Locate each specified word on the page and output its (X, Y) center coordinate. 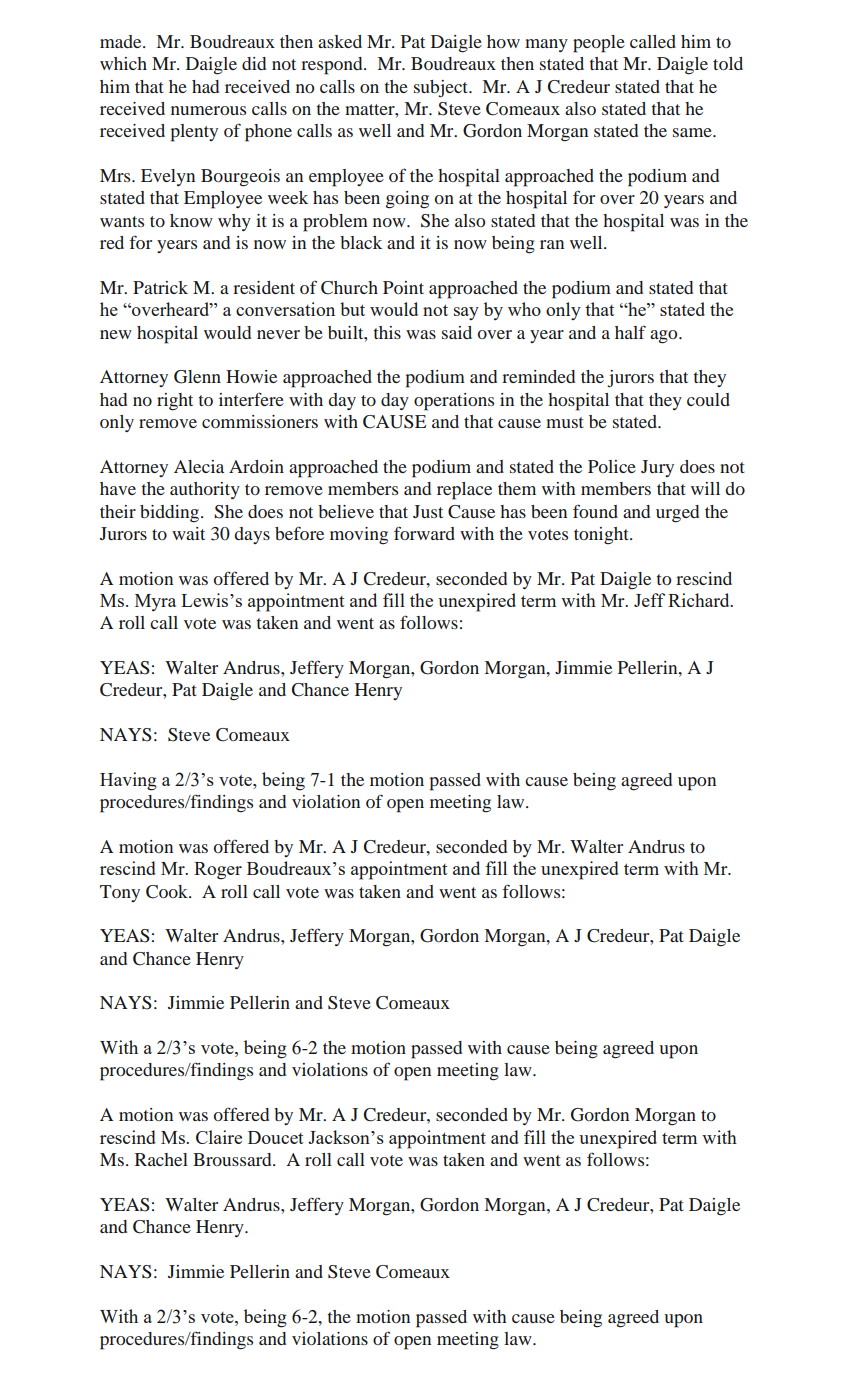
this (387, 332)
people (599, 44)
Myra (155, 602)
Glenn (197, 377)
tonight (602, 536)
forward (424, 533)
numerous (208, 110)
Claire (219, 1137)
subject (442, 89)
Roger (218, 871)
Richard (700, 600)
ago (665, 337)
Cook (168, 892)
